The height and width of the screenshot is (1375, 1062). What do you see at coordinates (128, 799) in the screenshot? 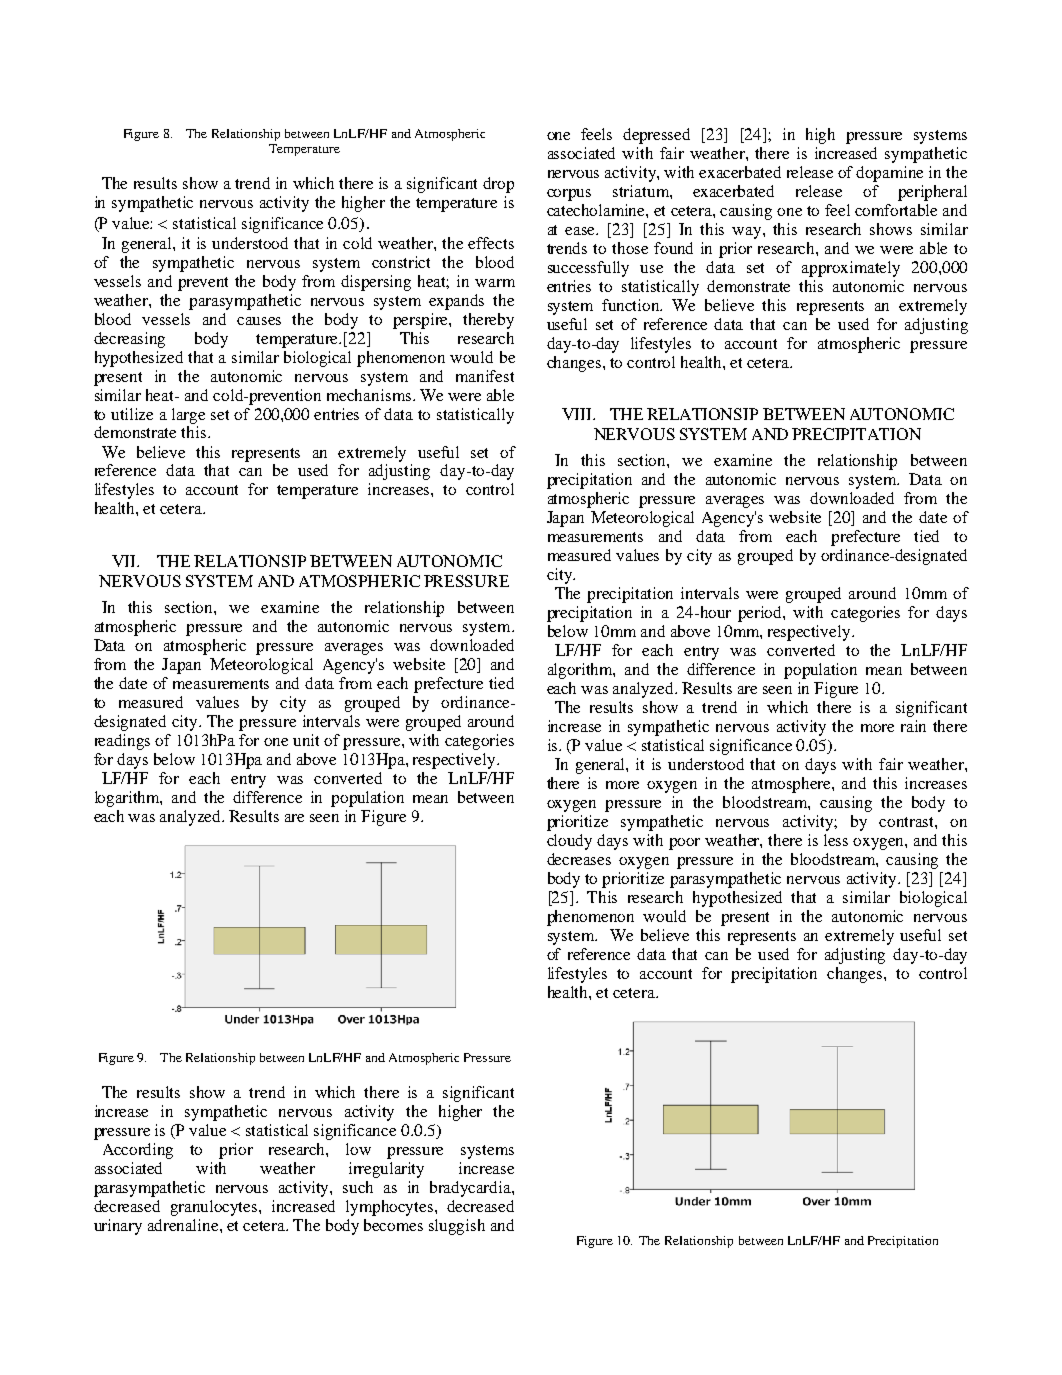
I see `logarithm` at bounding box center [128, 799].
